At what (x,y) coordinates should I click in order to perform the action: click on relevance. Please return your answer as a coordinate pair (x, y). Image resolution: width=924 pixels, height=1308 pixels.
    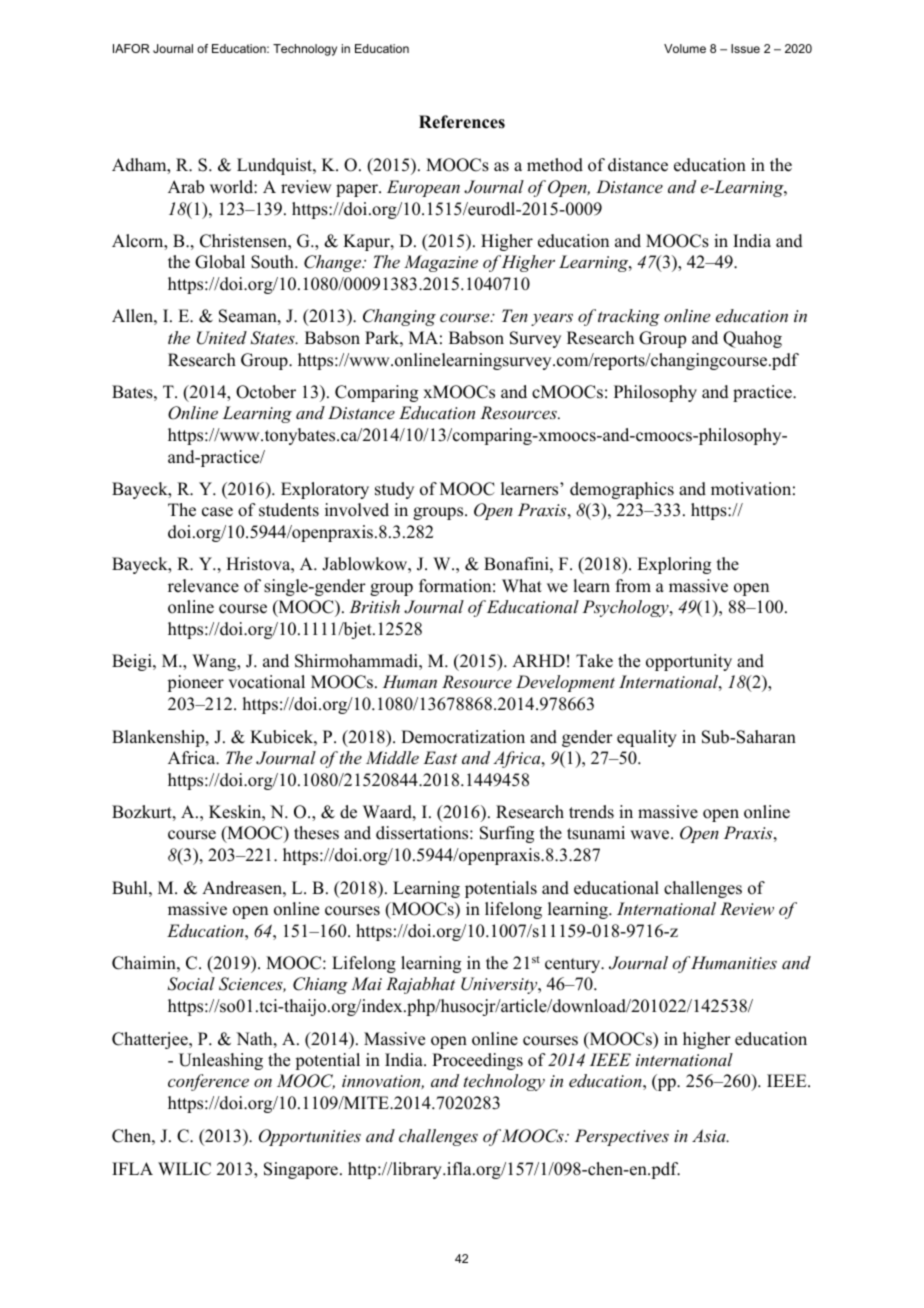
    Looking at the image, I should click on (203, 586).
